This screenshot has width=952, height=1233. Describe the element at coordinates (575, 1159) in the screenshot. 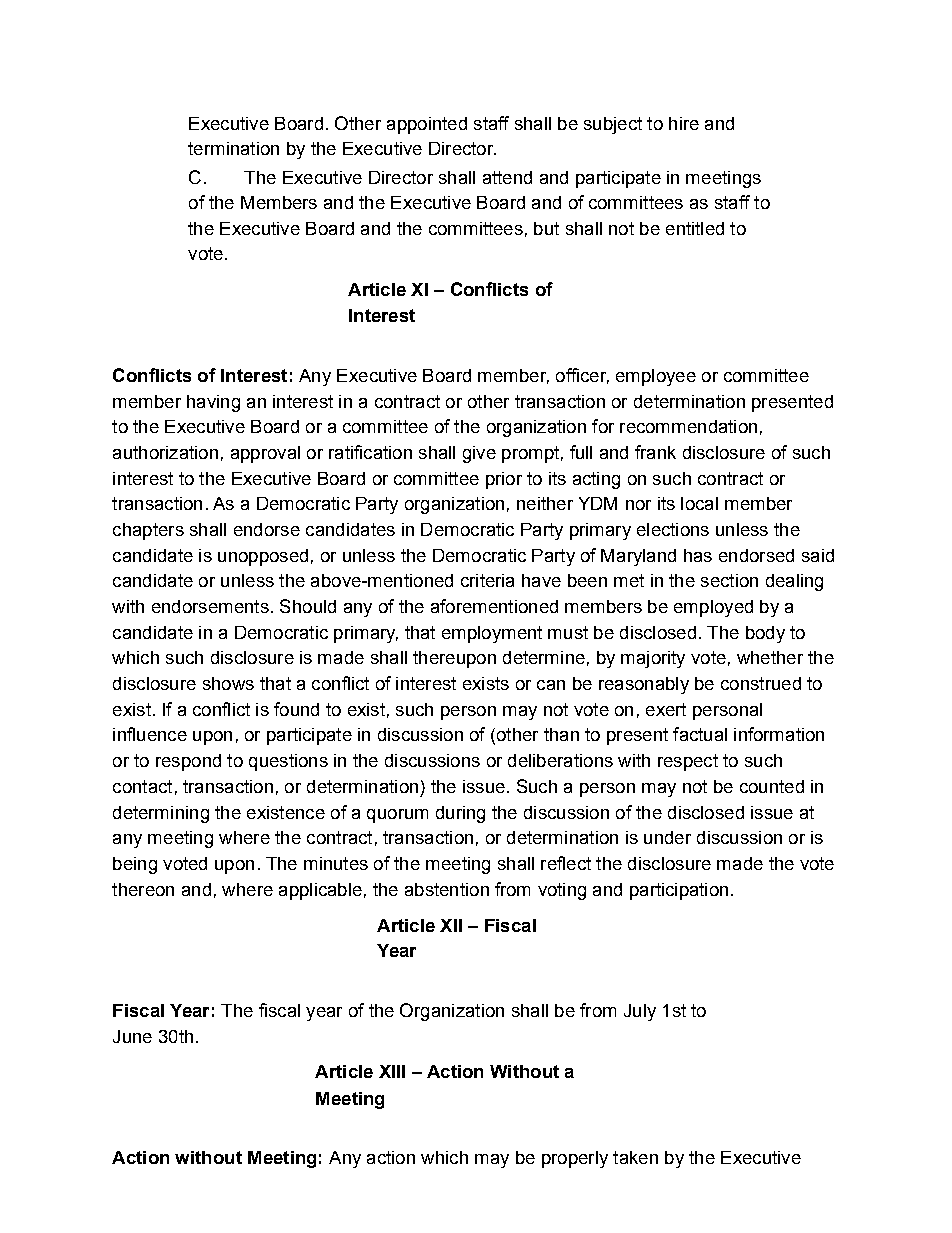

I see `properly` at that location.
